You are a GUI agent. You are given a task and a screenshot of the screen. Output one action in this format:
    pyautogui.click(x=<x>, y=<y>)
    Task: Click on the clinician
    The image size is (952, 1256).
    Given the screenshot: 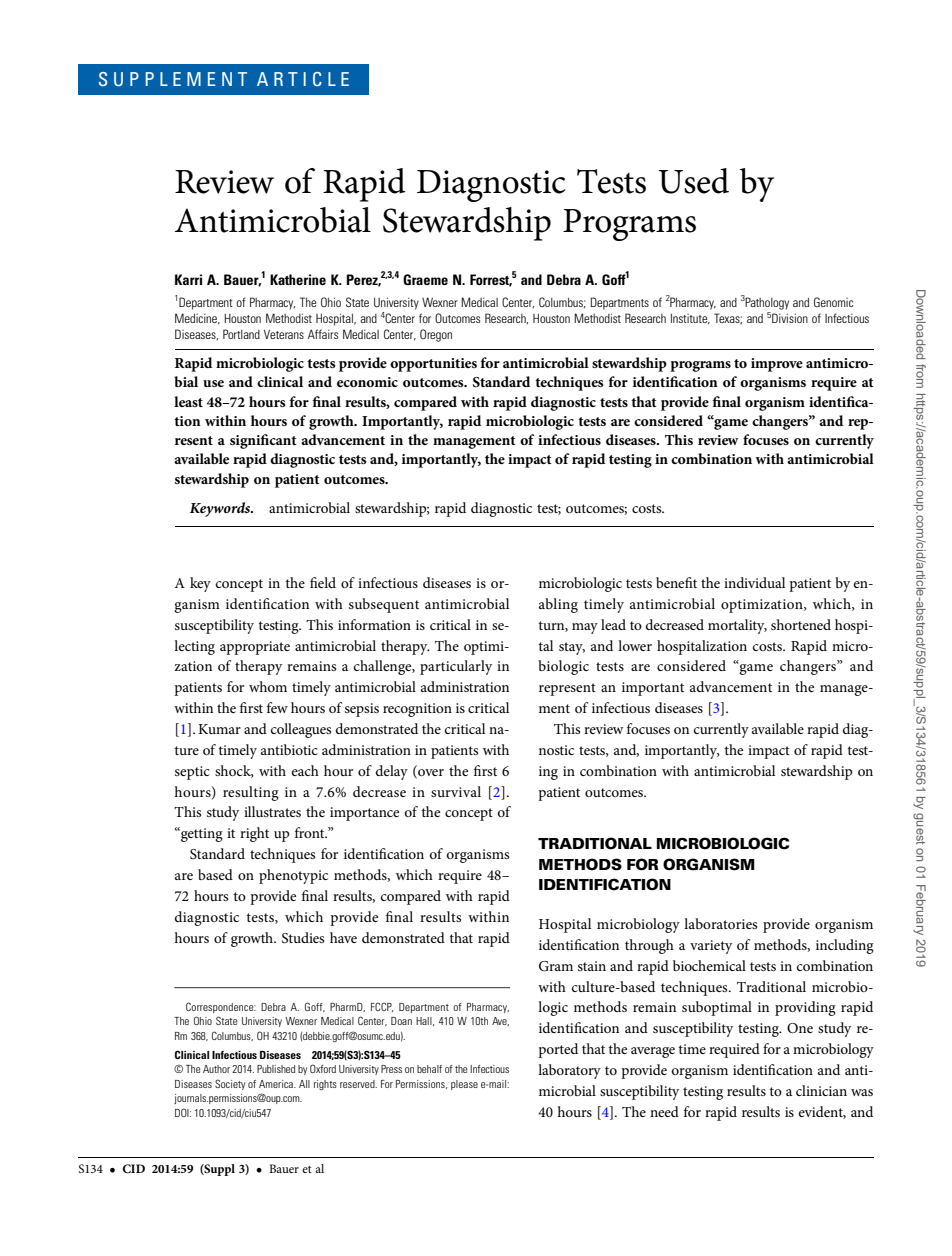 What is the action you would take?
    pyautogui.click(x=821, y=1090)
